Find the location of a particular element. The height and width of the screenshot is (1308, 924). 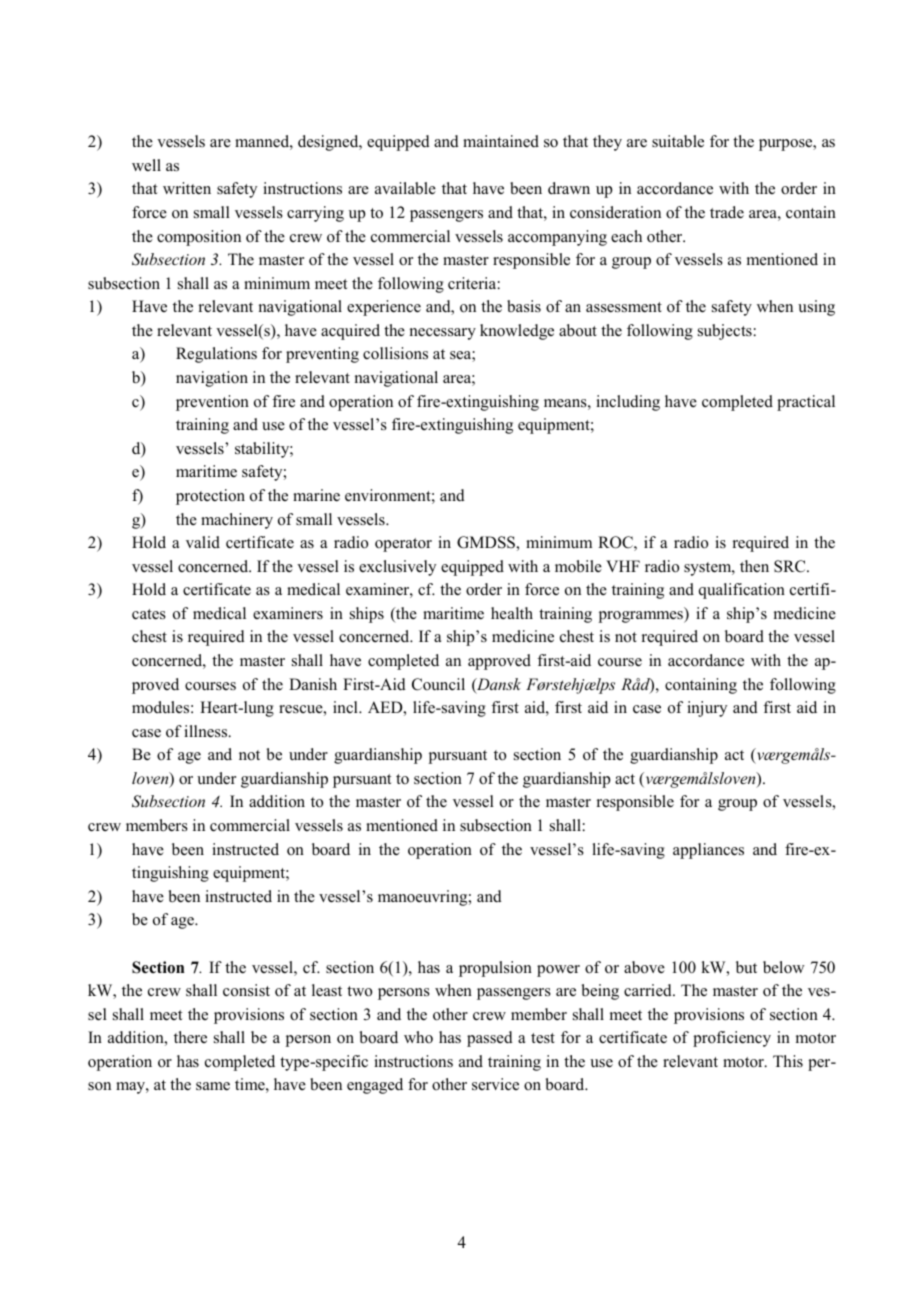

same is located at coordinates (213, 1086).
